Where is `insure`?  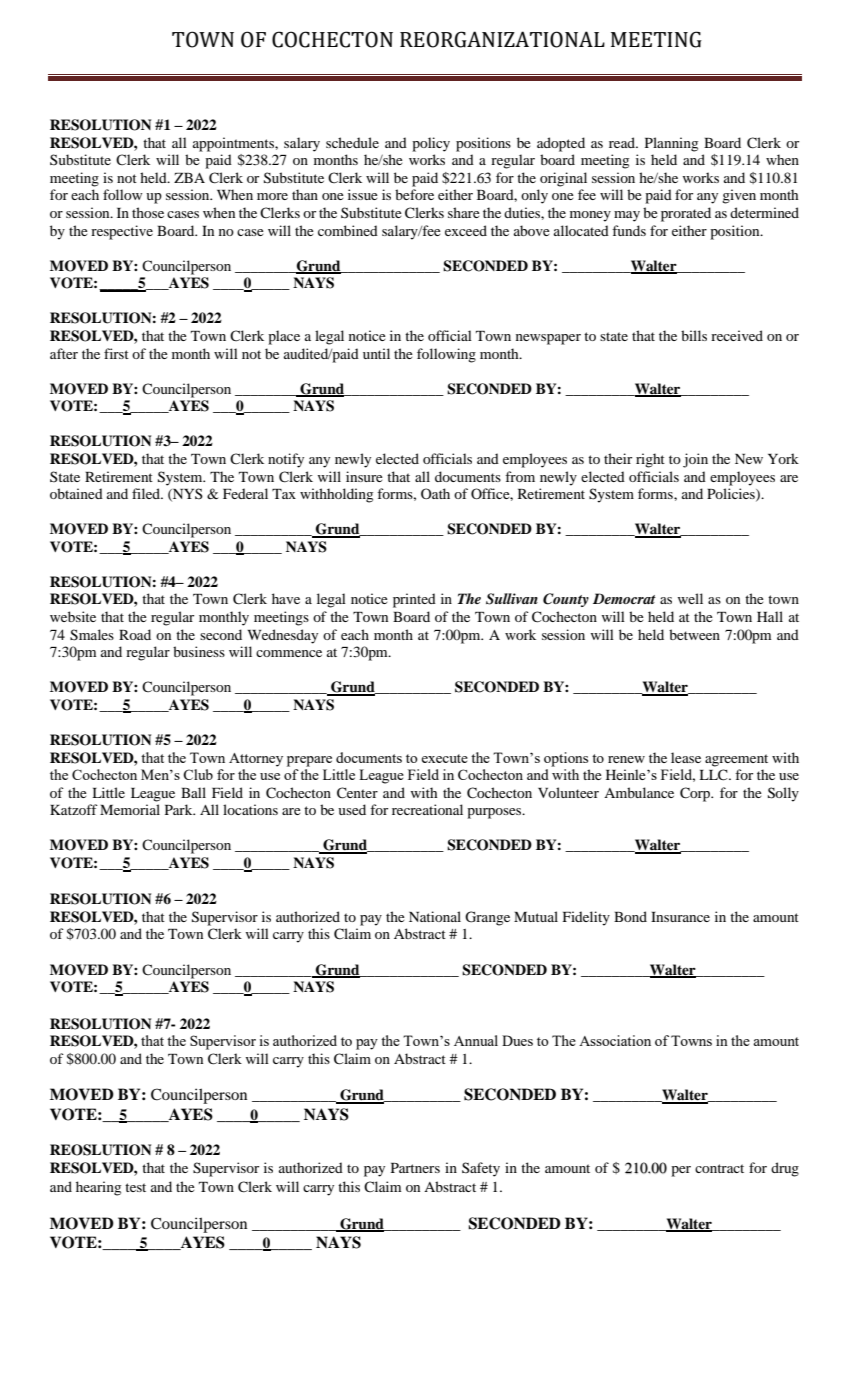 insure is located at coordinates (364, 476).
